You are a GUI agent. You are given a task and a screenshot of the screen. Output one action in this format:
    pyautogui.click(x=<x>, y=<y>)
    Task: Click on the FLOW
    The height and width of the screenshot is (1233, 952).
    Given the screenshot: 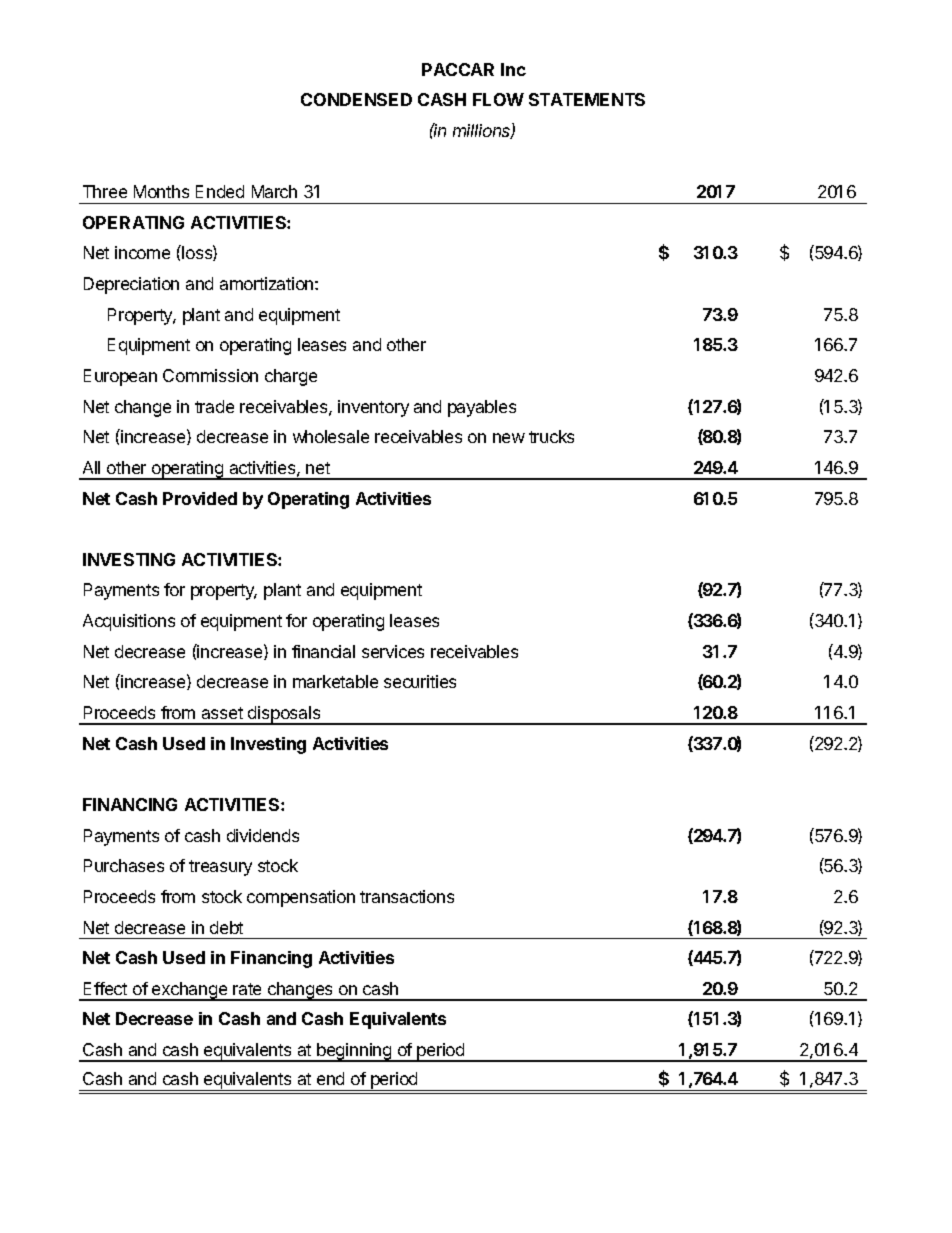 What is the action you would take?
    pyautogui.click(x=498, y=99)
